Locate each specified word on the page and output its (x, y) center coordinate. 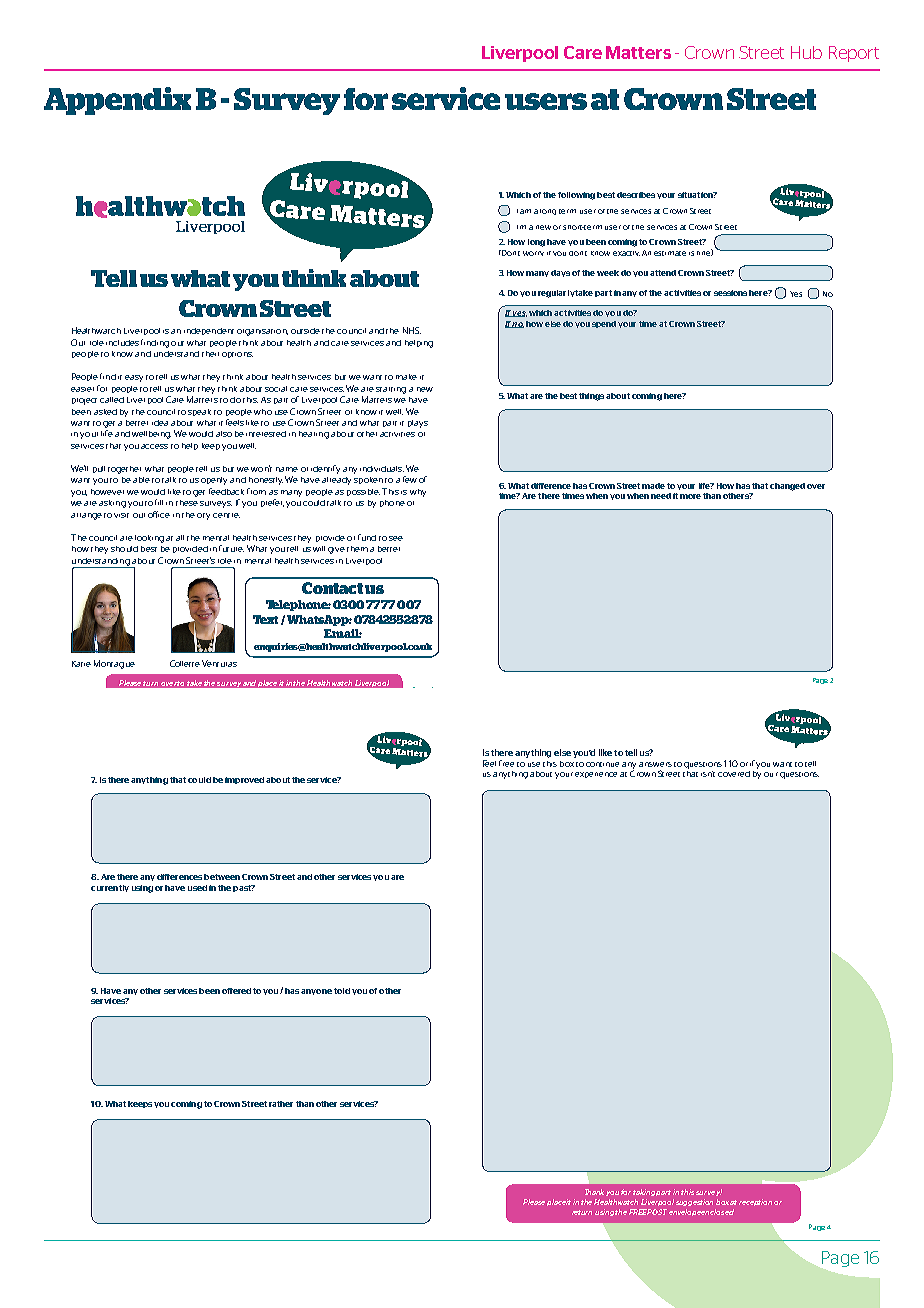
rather (281, 1104)
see (396, 538)
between (222, 877)
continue (602, 764)
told (342, 991)
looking (149, 539)
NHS (412, 330)
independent (209, 331)
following (576, 196)
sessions (730, 293)
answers (655, 764)
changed (787, 487)
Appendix (117, 101)
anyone (316, 992)
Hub (806, 52)
